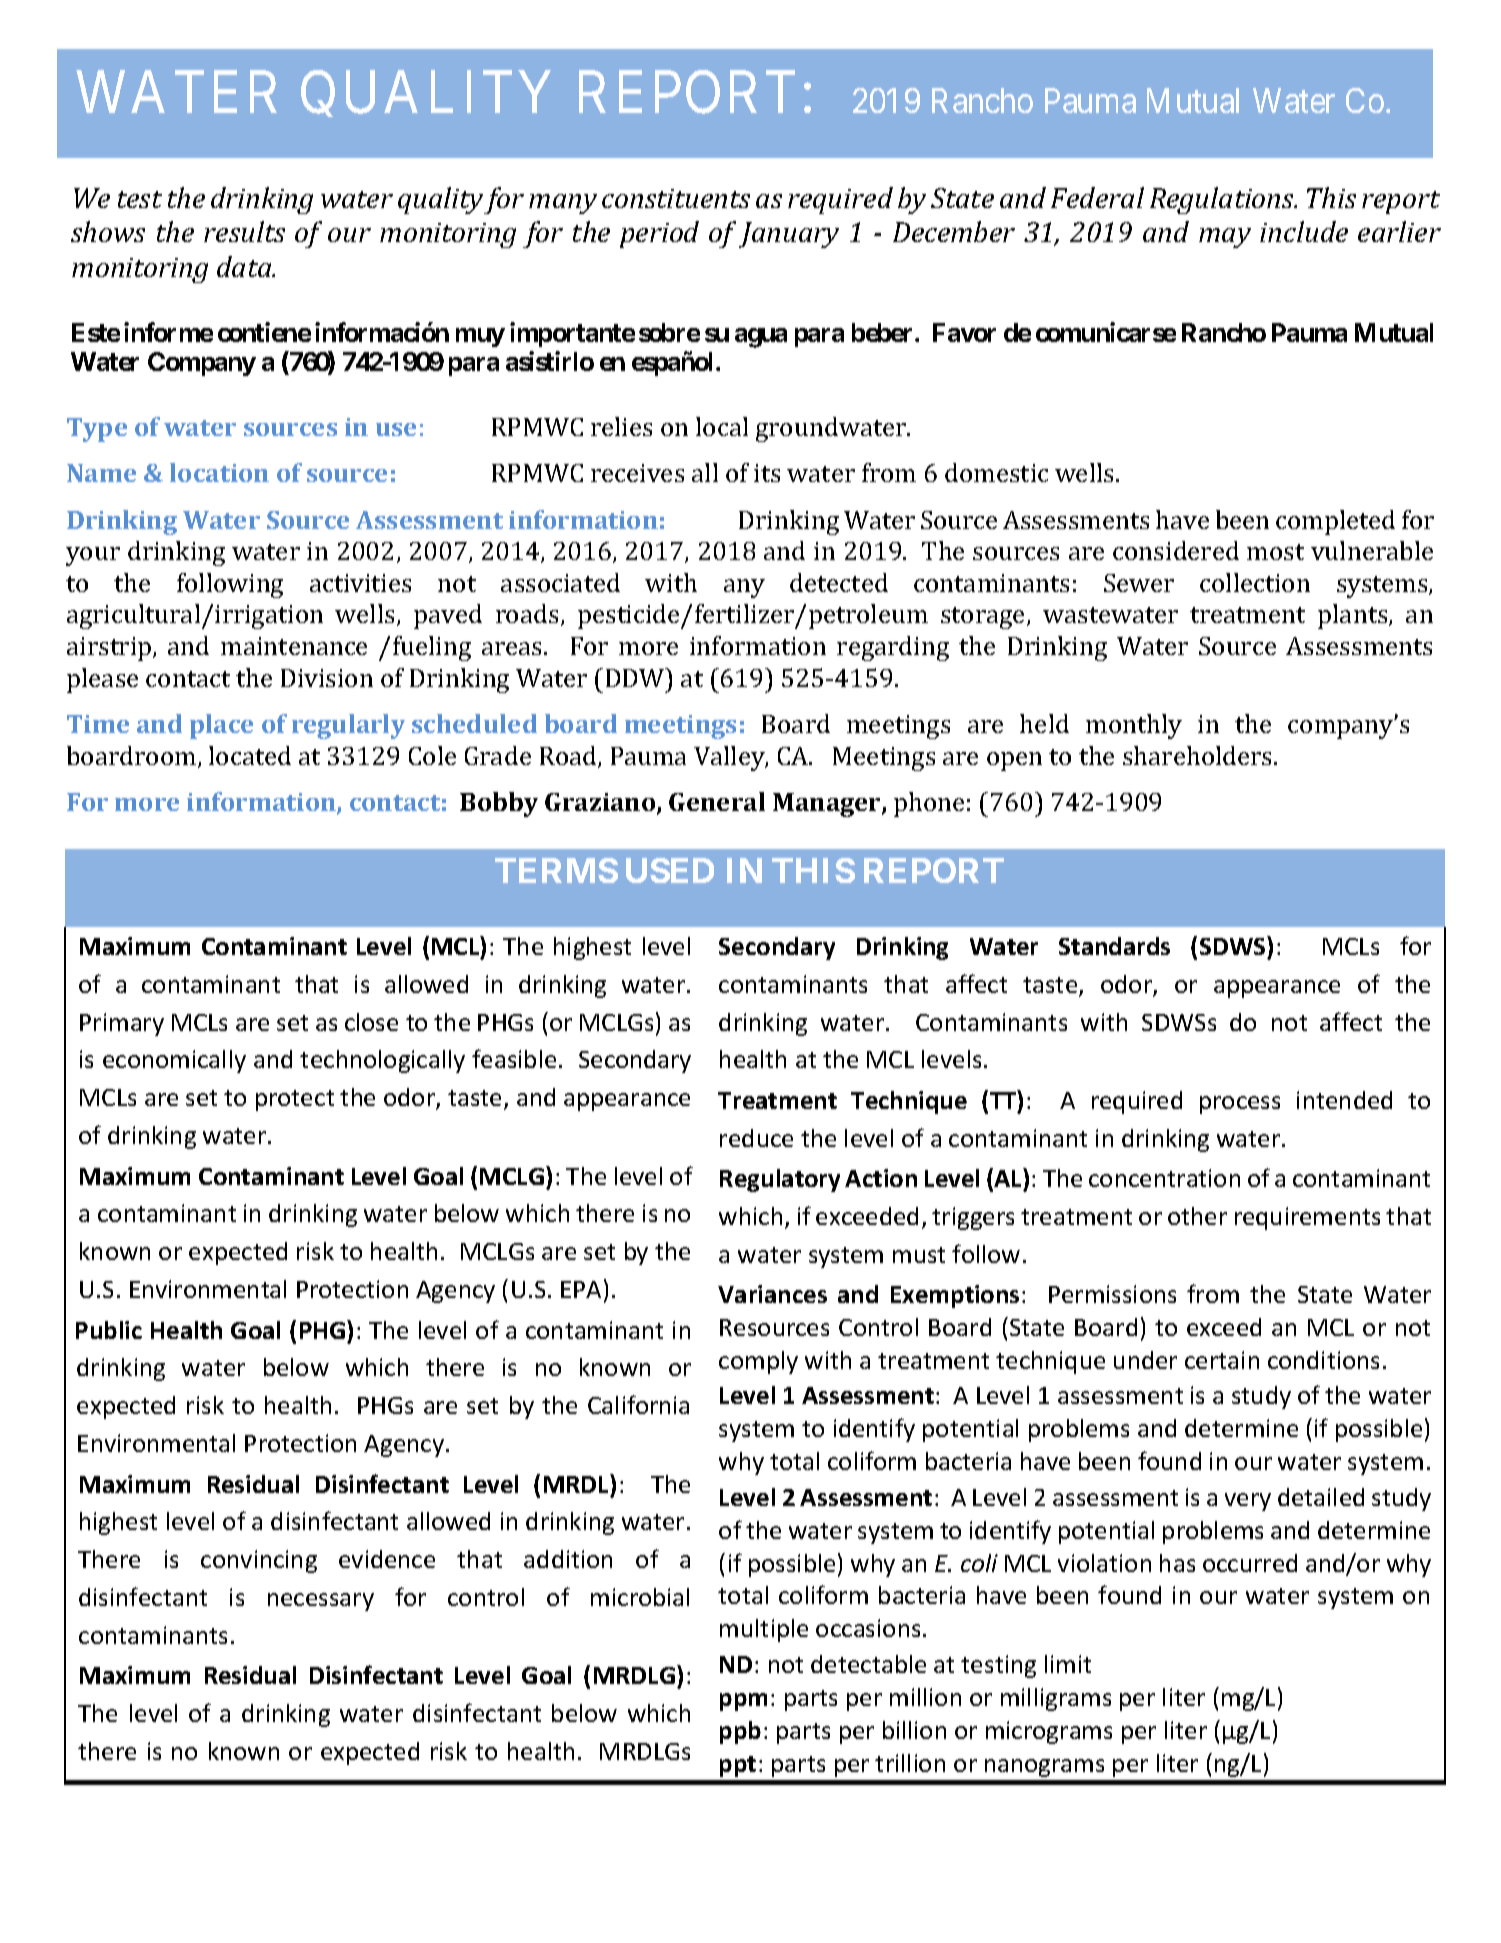  What do you see at coordinates (1225, 238) in the page?
I see `may` at bounding box center [1225, 238].
